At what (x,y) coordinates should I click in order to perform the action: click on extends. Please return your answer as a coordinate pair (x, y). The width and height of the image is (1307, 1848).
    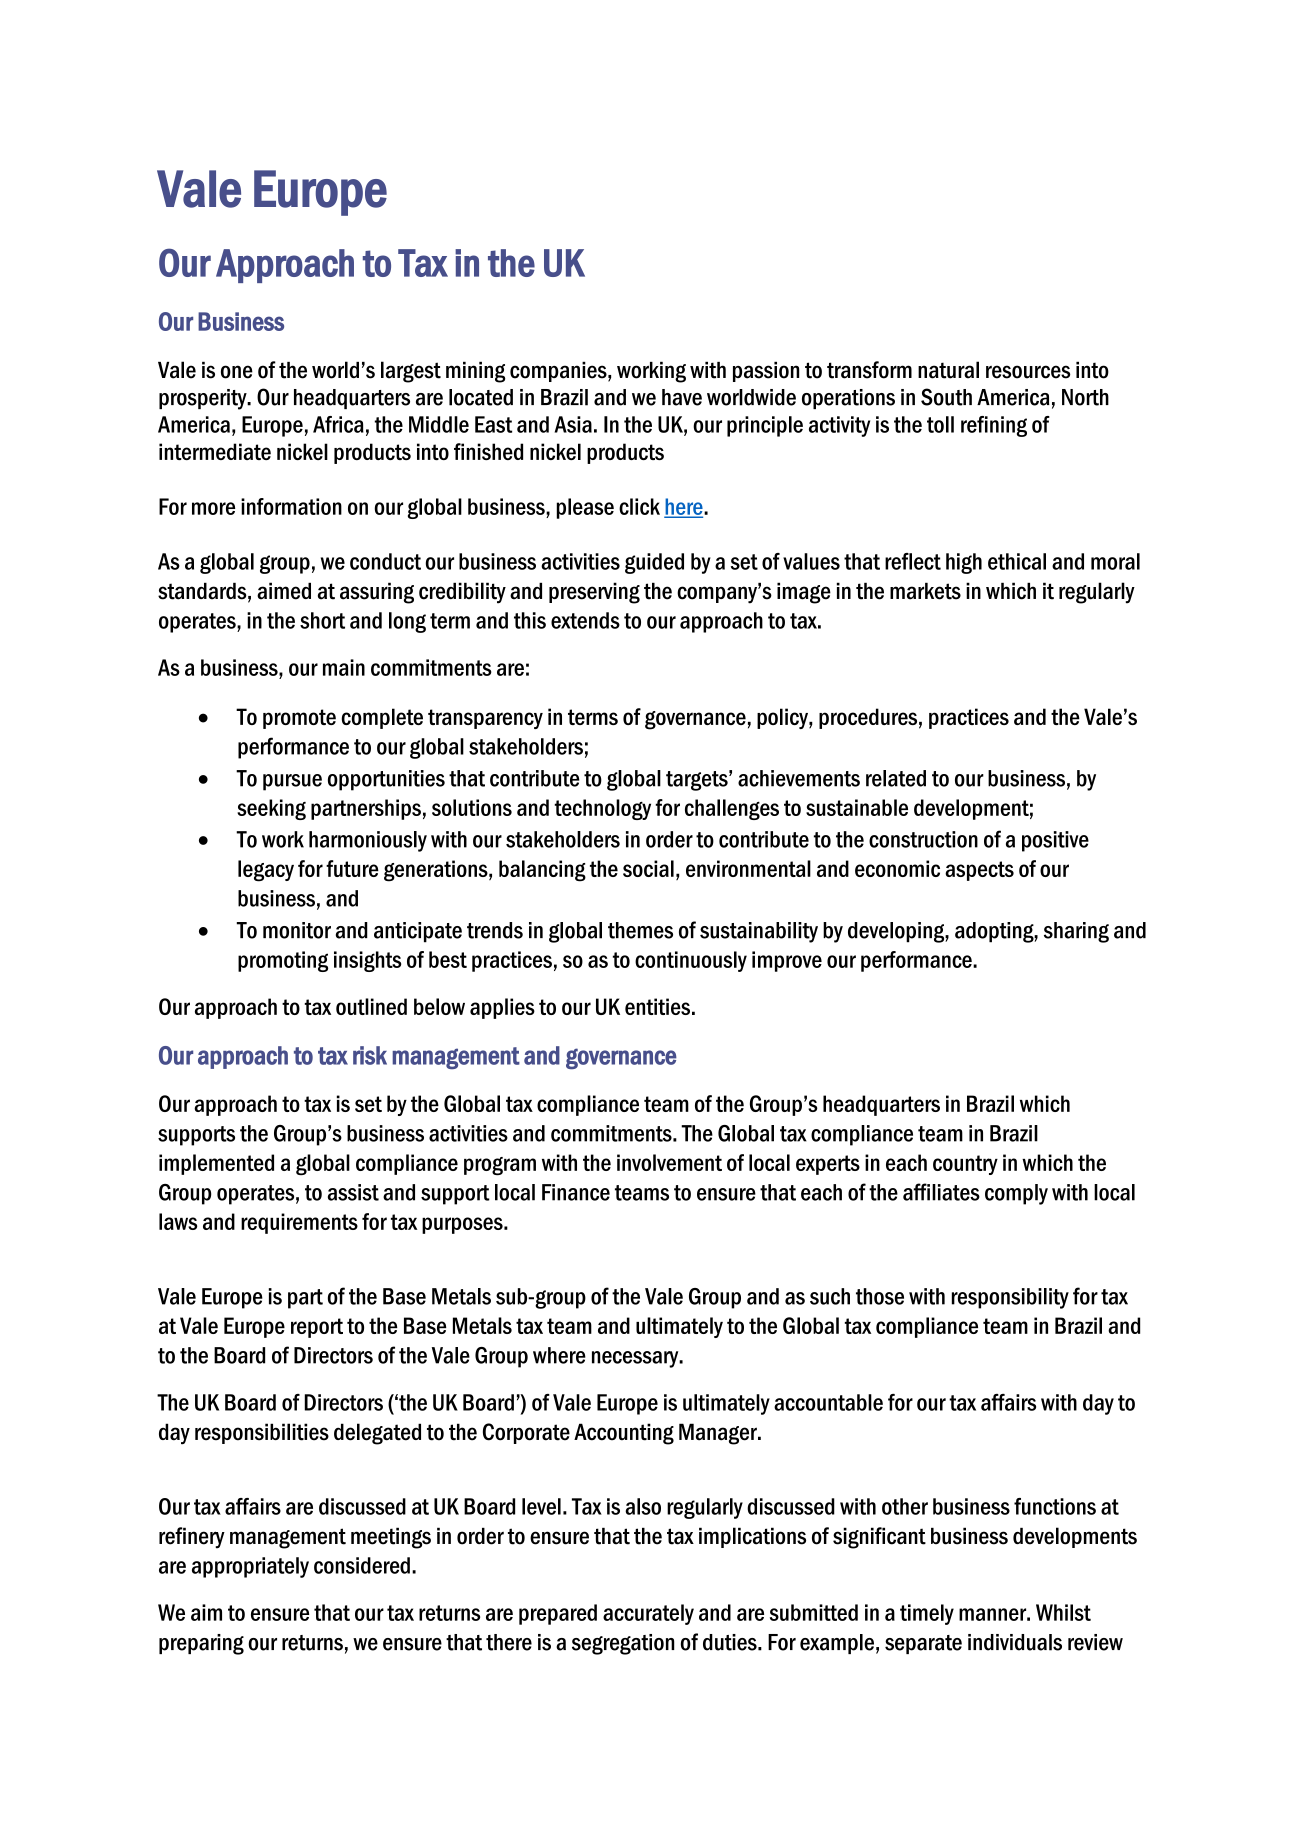
    Looking at the image, I should click on (585, 620).
